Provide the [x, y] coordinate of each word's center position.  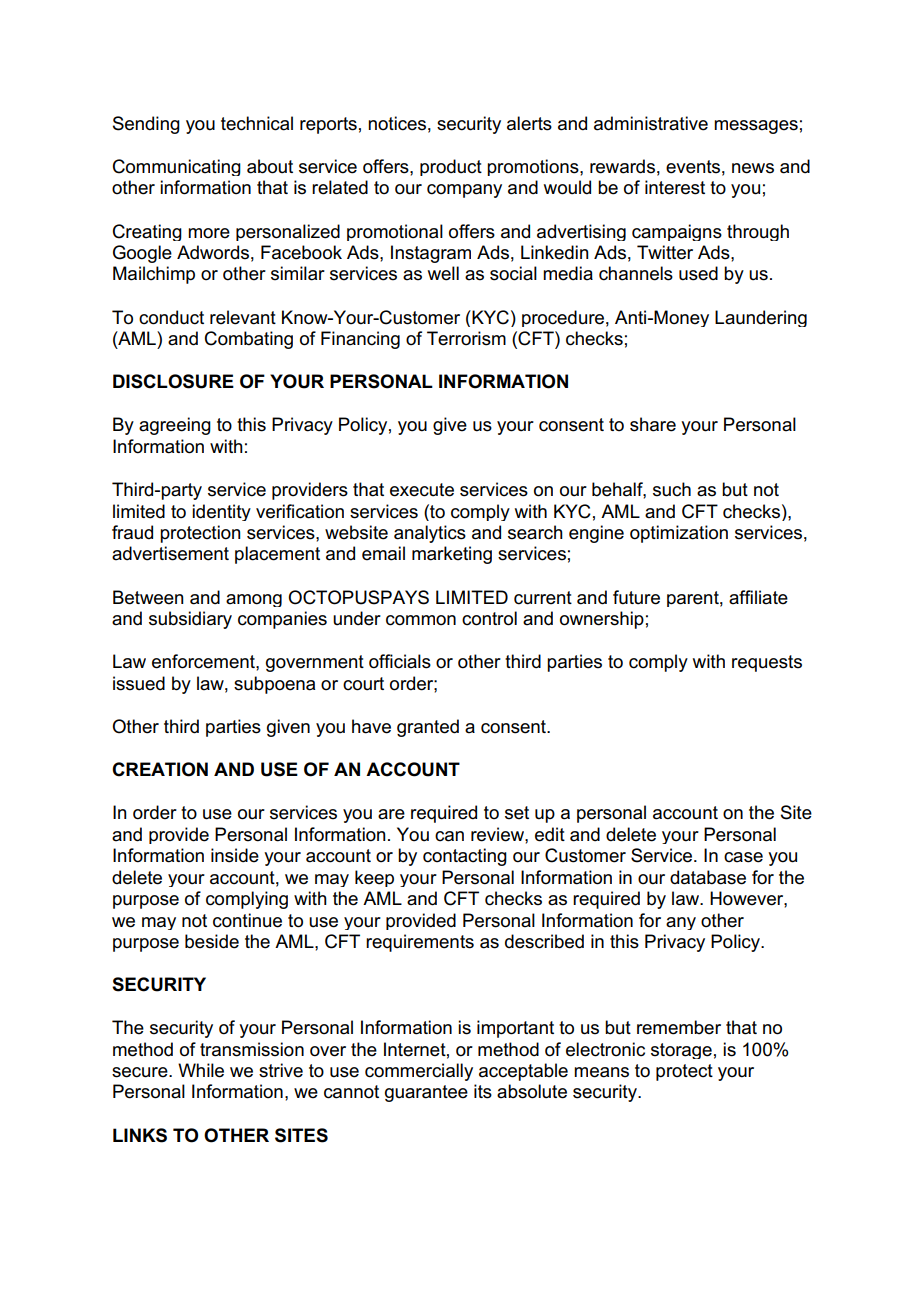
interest [675, 187]
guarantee [426, 1093]
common [421, 620]
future [636, 597]
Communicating [177, 167]
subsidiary [190, 620]
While [201, 1070]
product [451, 167]
